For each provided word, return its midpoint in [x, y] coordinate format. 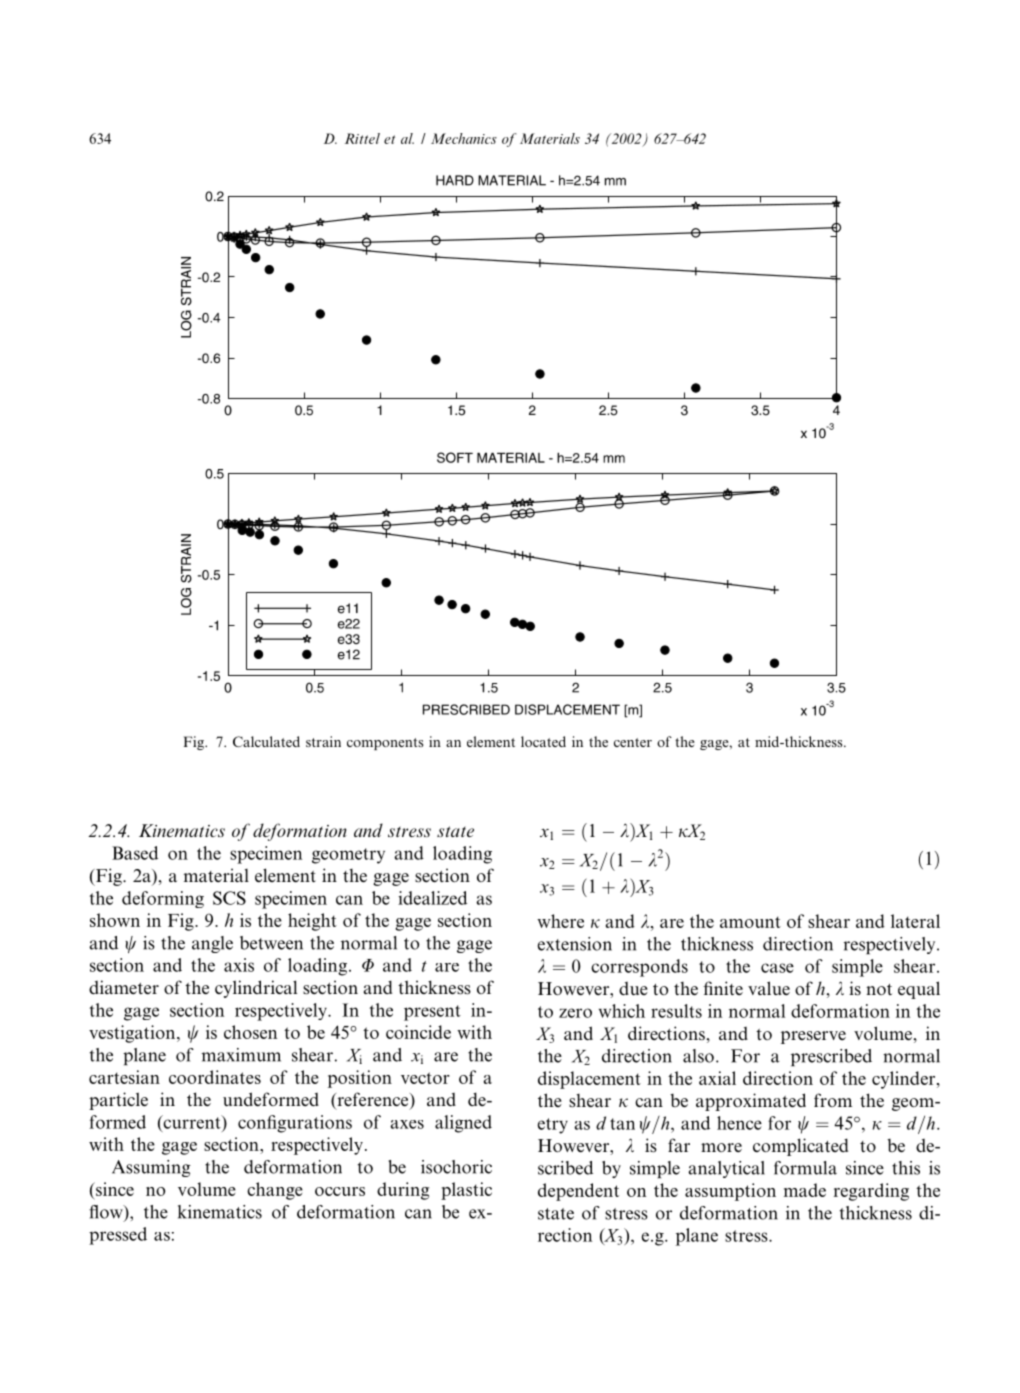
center [633, 742]
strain [323, 741]
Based [135, 853]
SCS [229, 898]
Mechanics [464, 138]
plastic [466, 1191]
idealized [432, 898]
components [385, 744]
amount [750, 922]
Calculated [266, 741]
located [543, 741]
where [560, 921]
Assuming [151, 1168]
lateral [915, 921]
